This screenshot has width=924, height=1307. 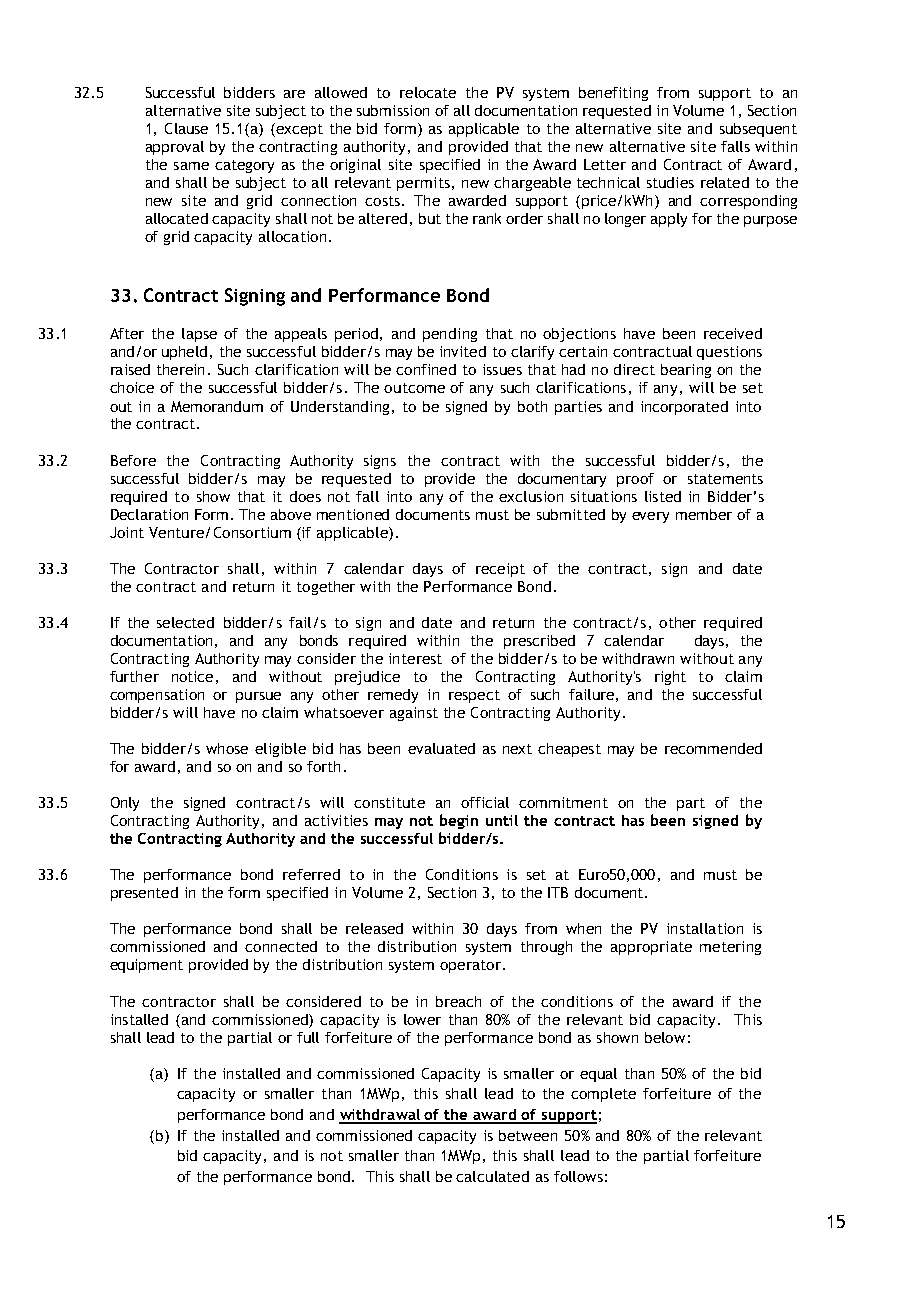 I want to click on statements, so click(x=725, y=479).
